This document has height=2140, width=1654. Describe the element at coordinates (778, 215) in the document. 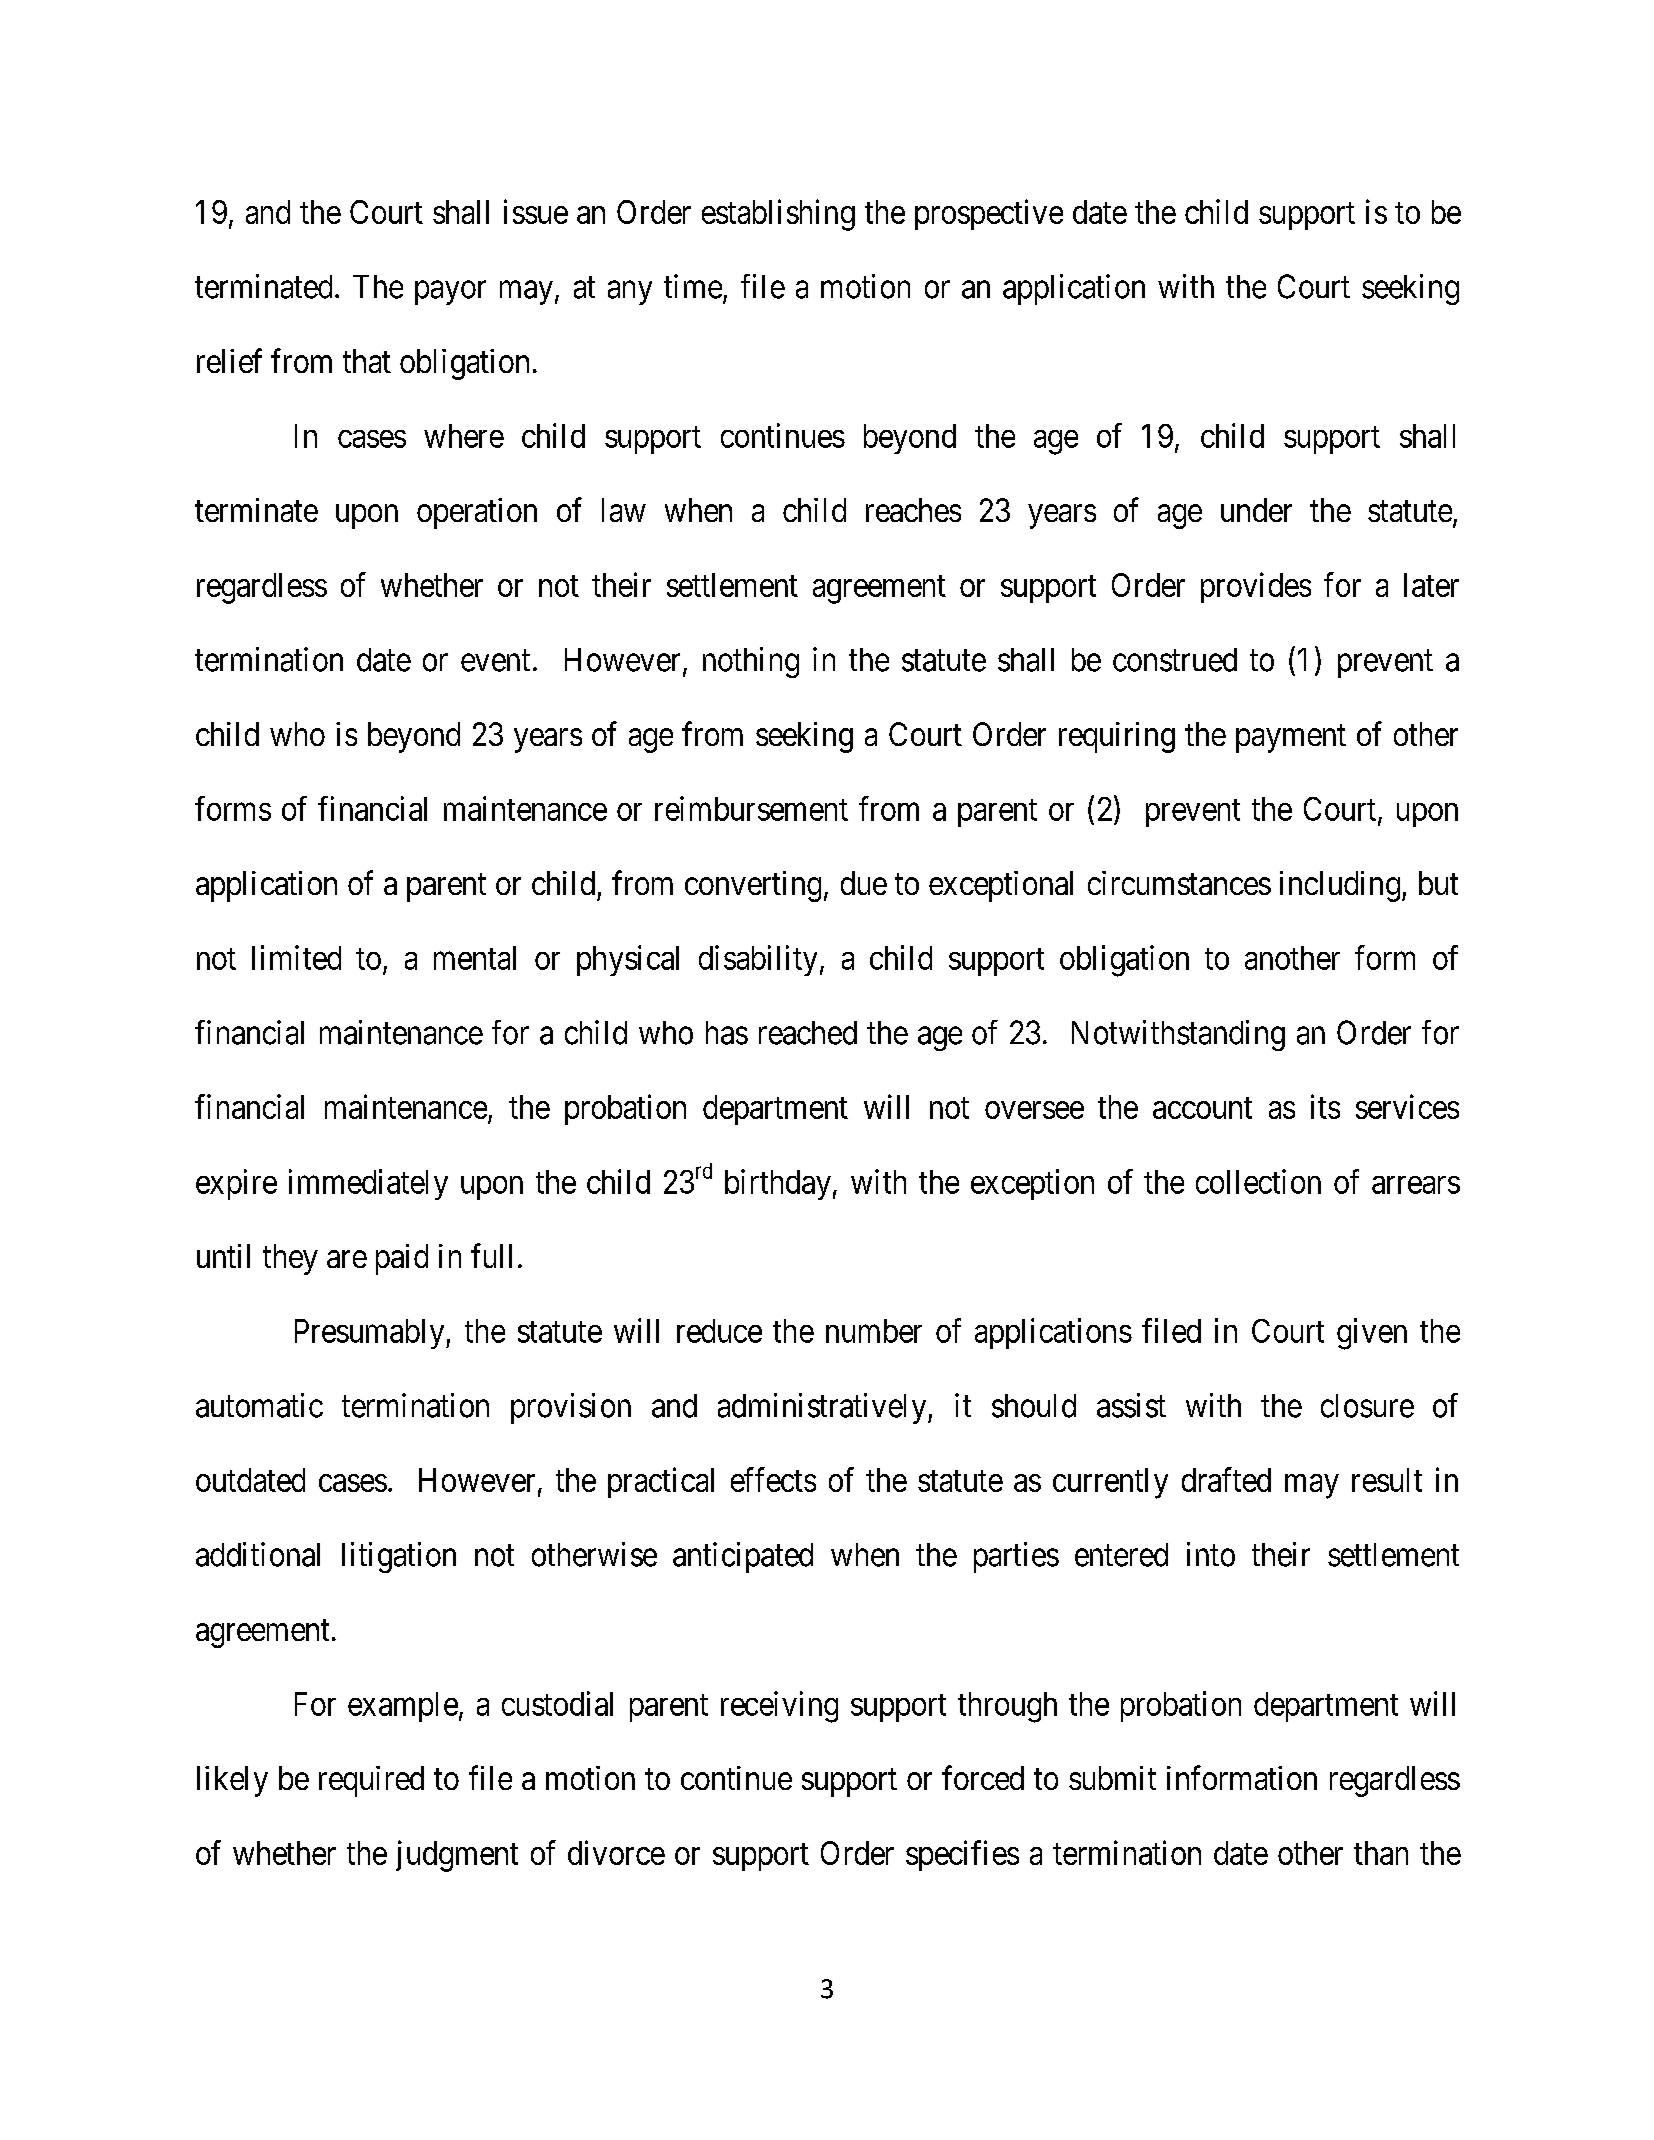

I see `establishing` at that location.
